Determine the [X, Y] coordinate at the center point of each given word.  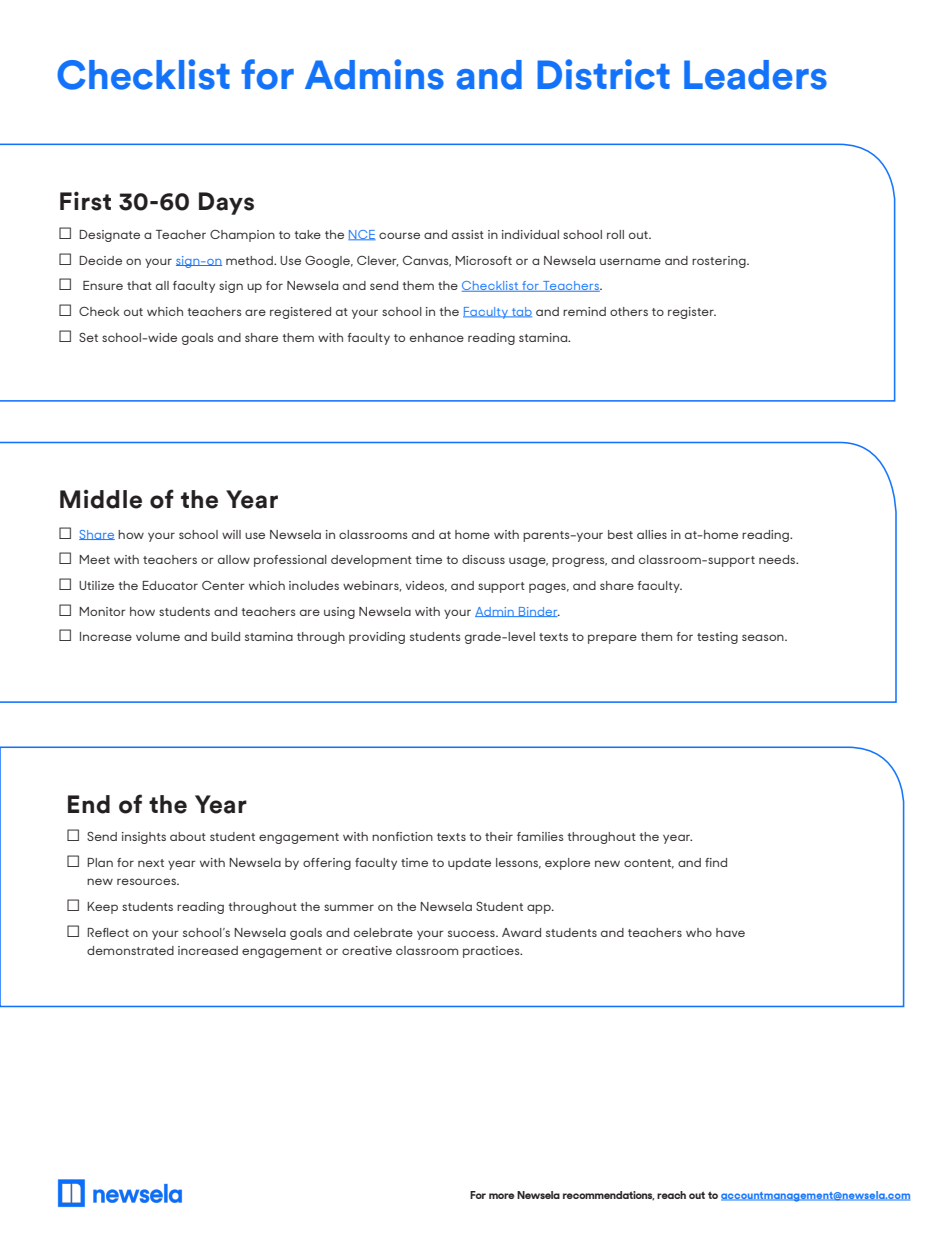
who [699, 932]
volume [158, 636]
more [502, 1196]
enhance [437, 337]
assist [468, 234]
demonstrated [130, 950]
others [629, 311]
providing [377, 638]
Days [226, 203]
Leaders [755, 75]
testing [717, 638]
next [151, 863]
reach [671, 1195]
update [469, 864]
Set [88, 337]
